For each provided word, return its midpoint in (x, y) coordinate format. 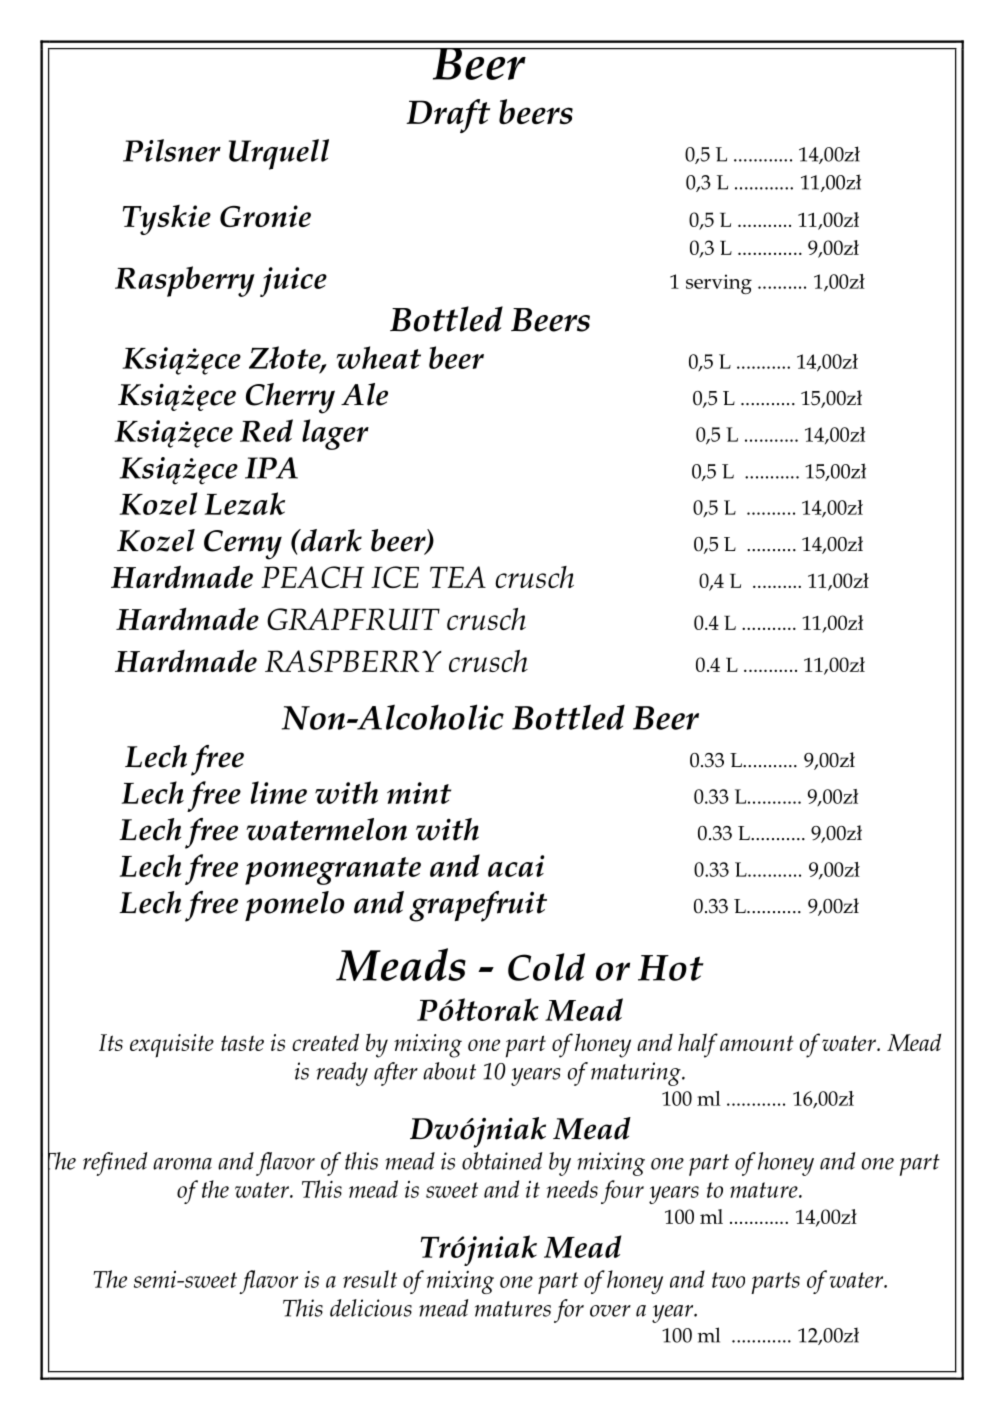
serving (719, 284)
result (370, 1279)
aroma (182, 1164)
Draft (448, 116)
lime (279, 792)
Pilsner (172, 150)
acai (516, 866)
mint (419, 793)
